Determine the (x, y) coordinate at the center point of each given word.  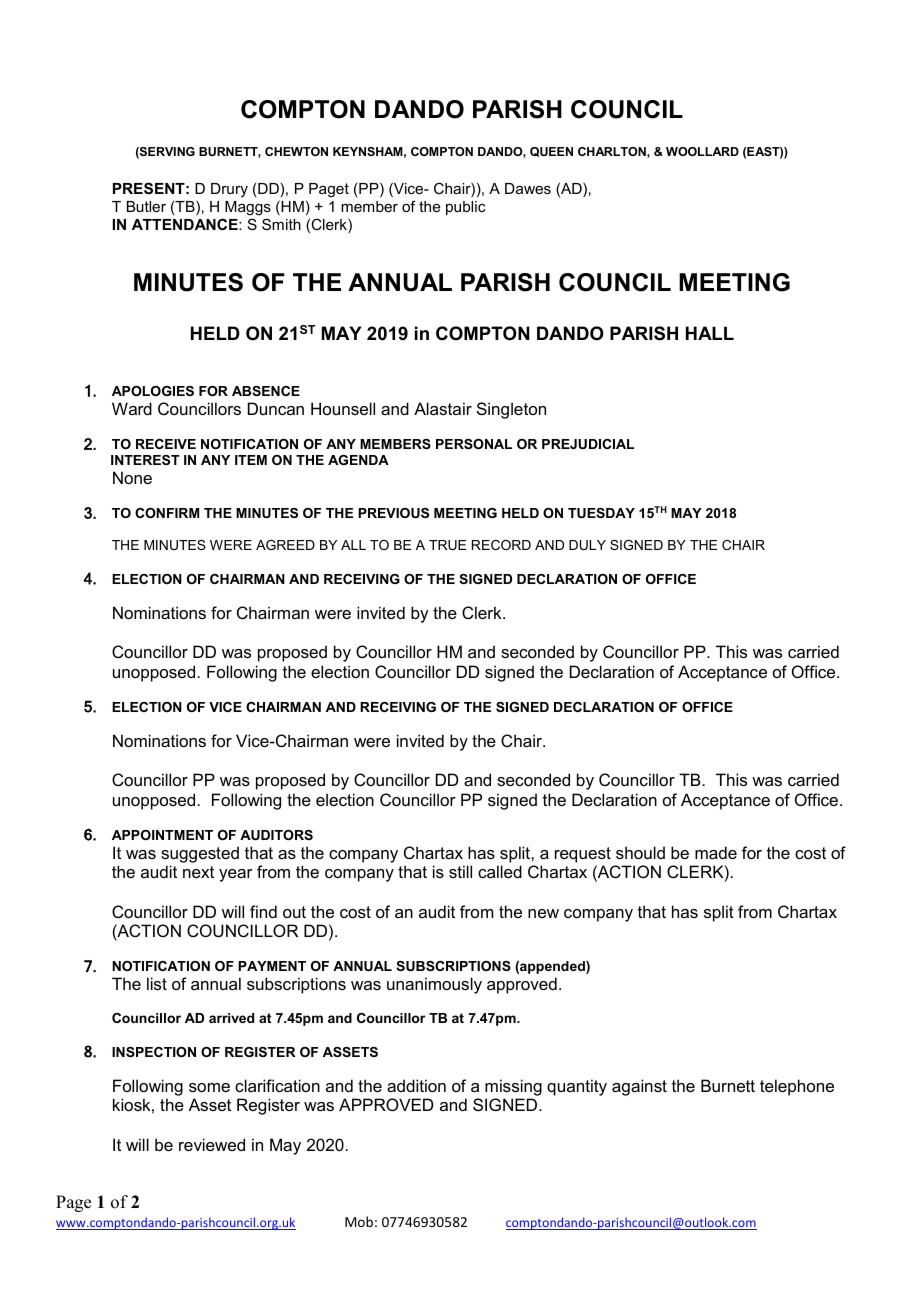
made (716, 852)
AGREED (285, 545)
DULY (587, 545)
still (460, 871)
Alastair (443, 408)
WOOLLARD (702, 151)
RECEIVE (166, 444)
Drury (229, 190)
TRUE (447, 545)
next (198, 872)
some (209, 1087)
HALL (710, 333)
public (465, 208)
